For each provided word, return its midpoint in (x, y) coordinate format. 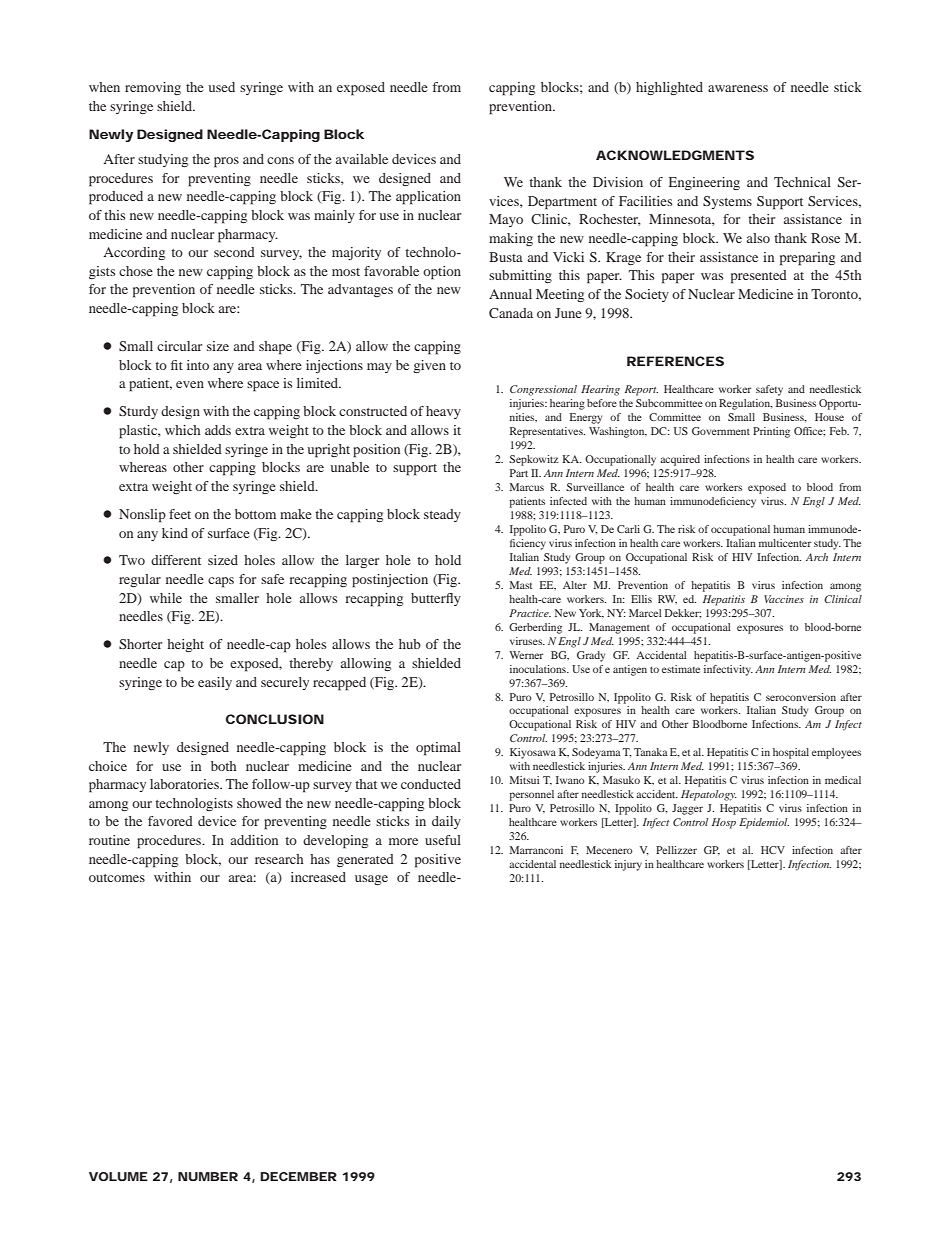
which (183, 430)
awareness (738, 88)
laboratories (185, 784)
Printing (771, 432)
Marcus (527, 487)
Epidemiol (764, 823)
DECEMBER (298, 1176)
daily (446, 822)
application (428, 198)
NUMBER (208, 1176)
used (222, 87)
